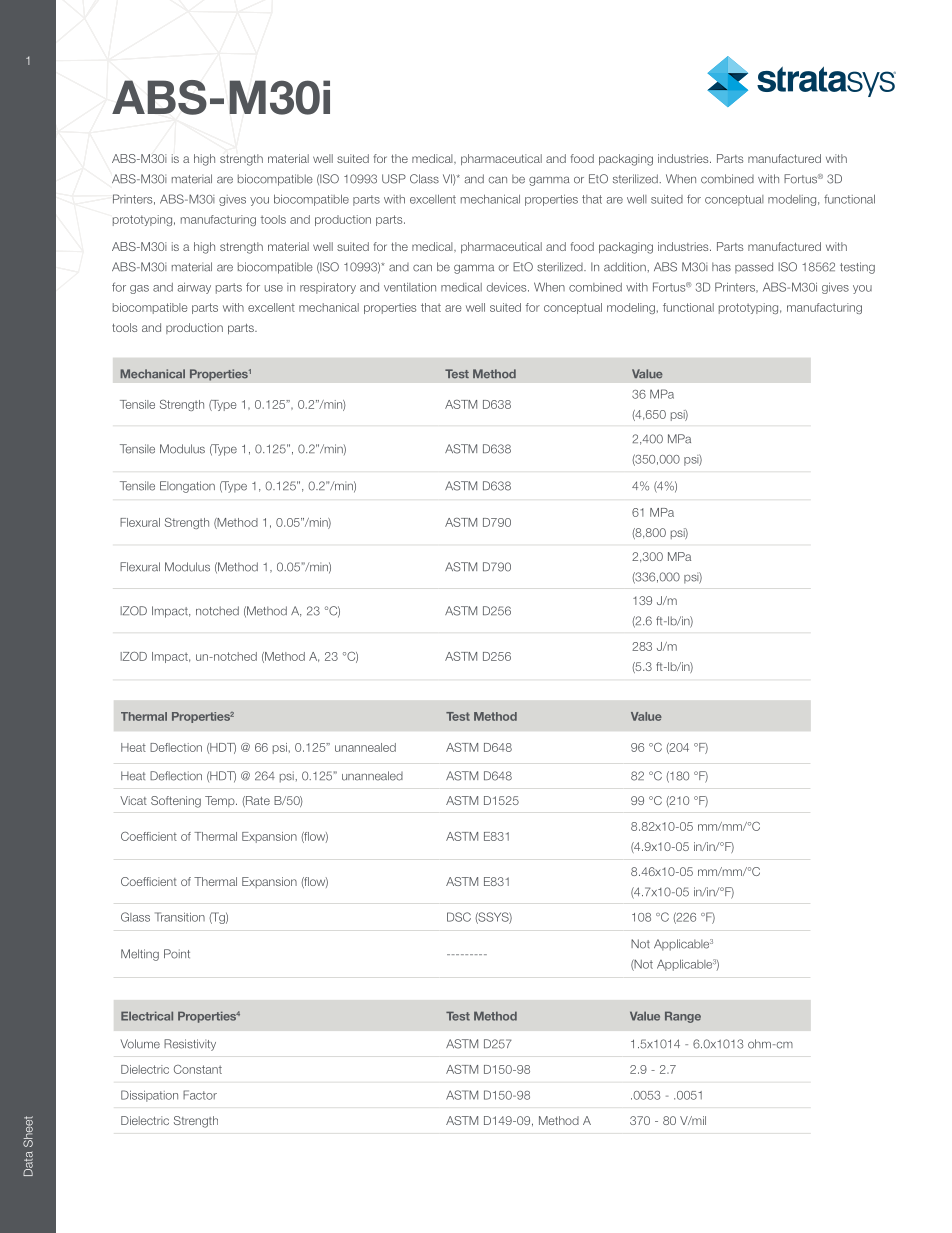 This screenshot has height=1233, width=952. Describe the element at coordinates (221, 801) in the screenshot. I see `Temp` at that location.
